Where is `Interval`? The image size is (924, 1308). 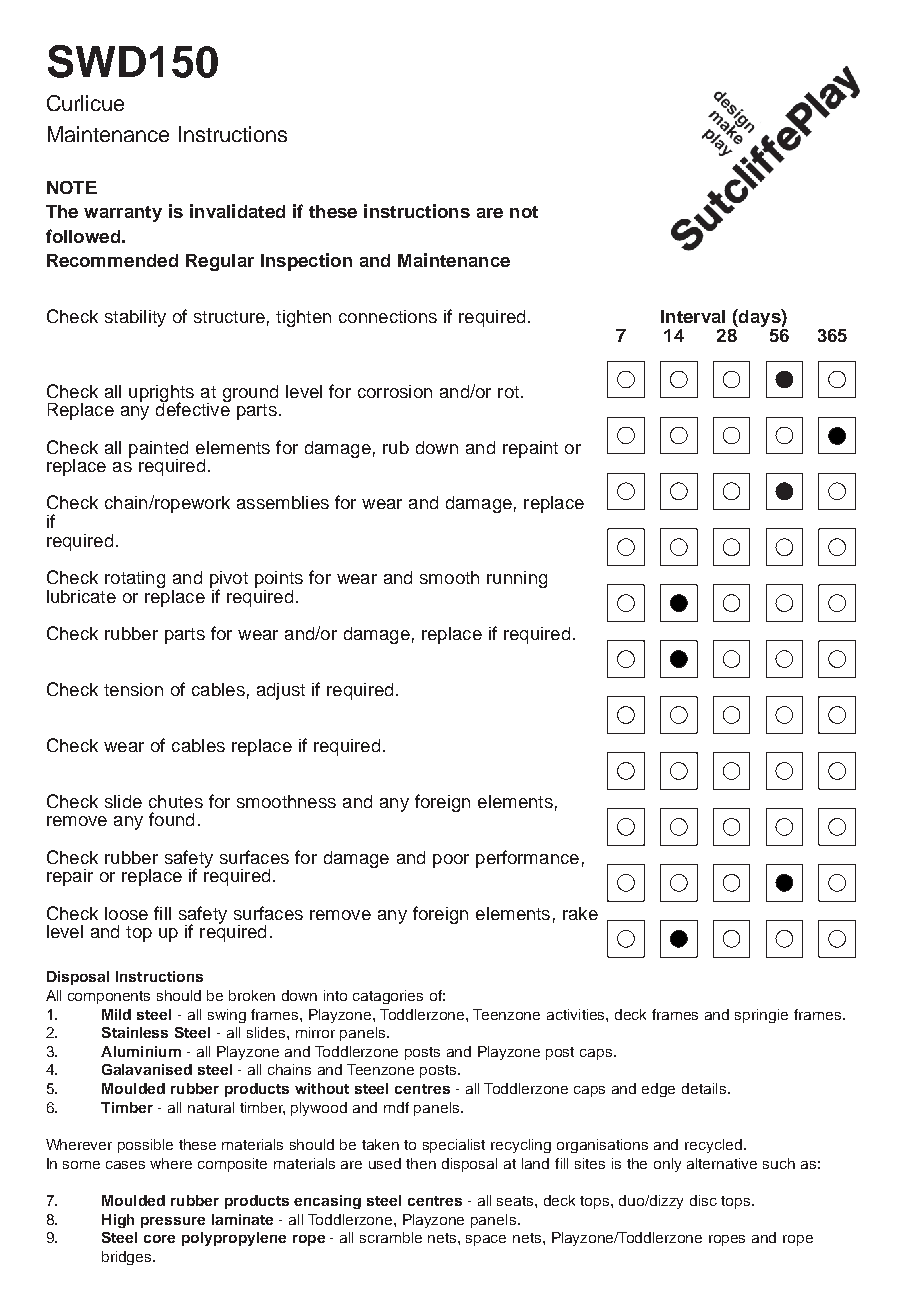 Interval is located at coordinates (693, 316).
